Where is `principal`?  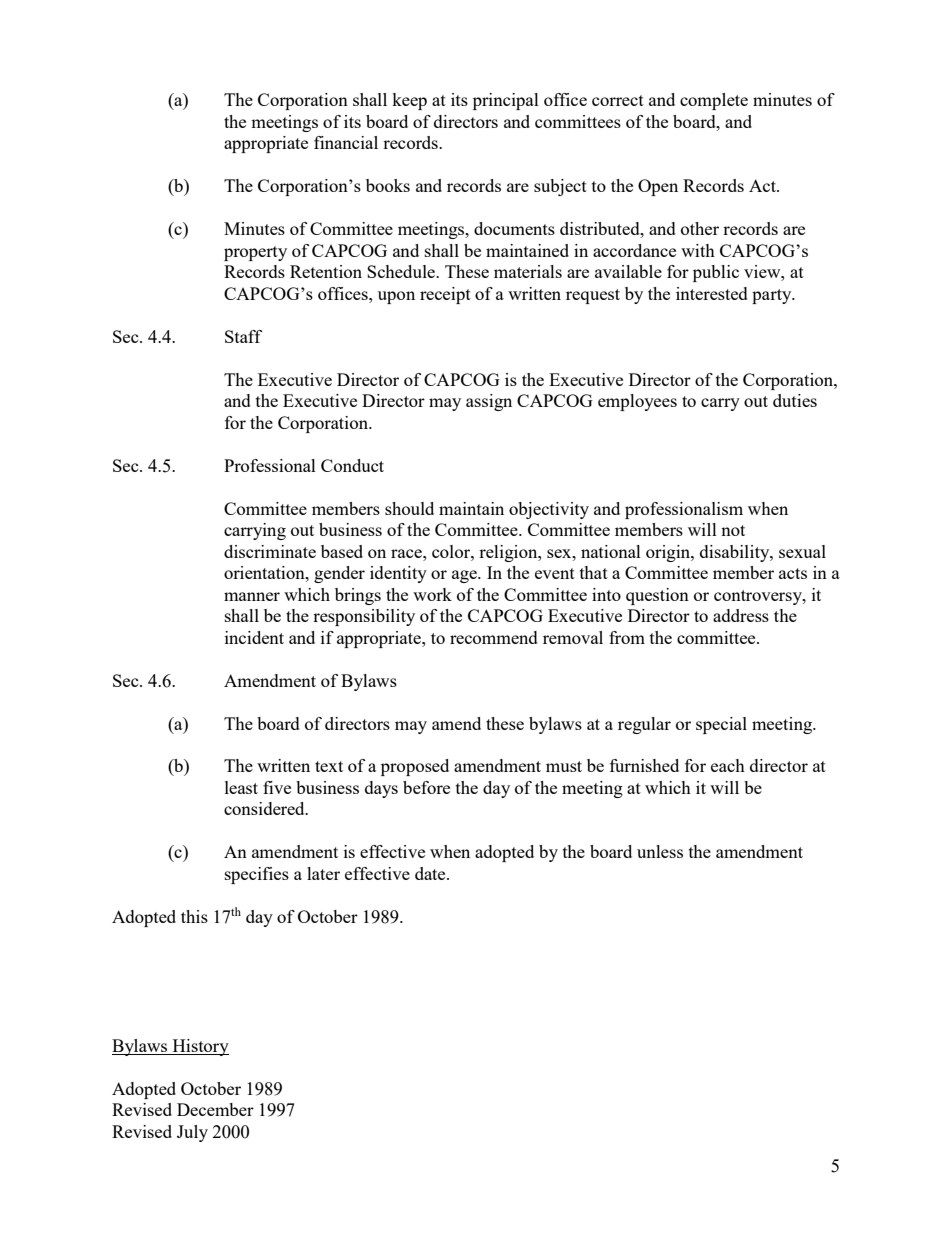 principal is located at coordinates (506, 101).
